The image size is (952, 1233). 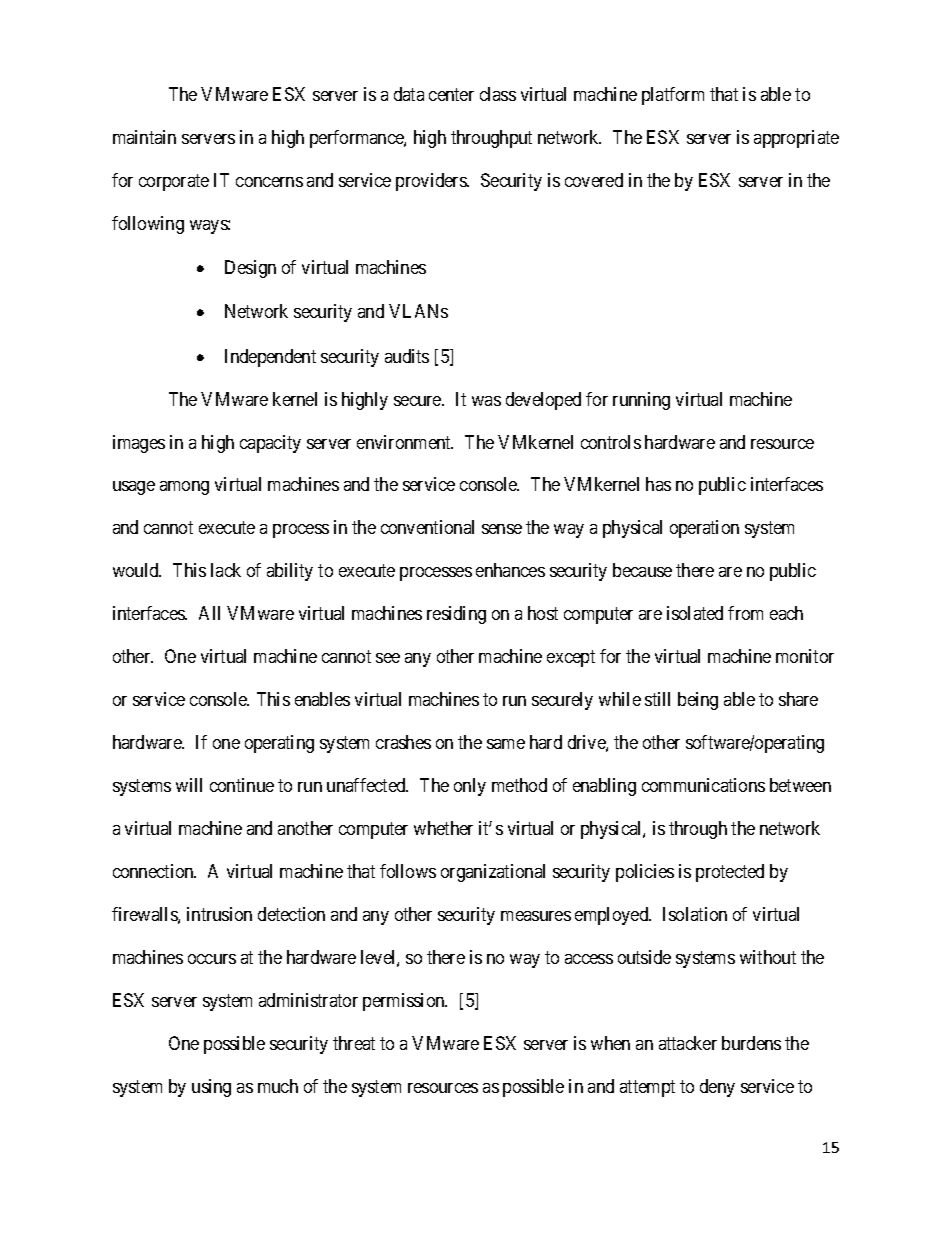 What do you see at coordinates (658, 484) in the page?
I see `has` at bounding box center [658, 484].
